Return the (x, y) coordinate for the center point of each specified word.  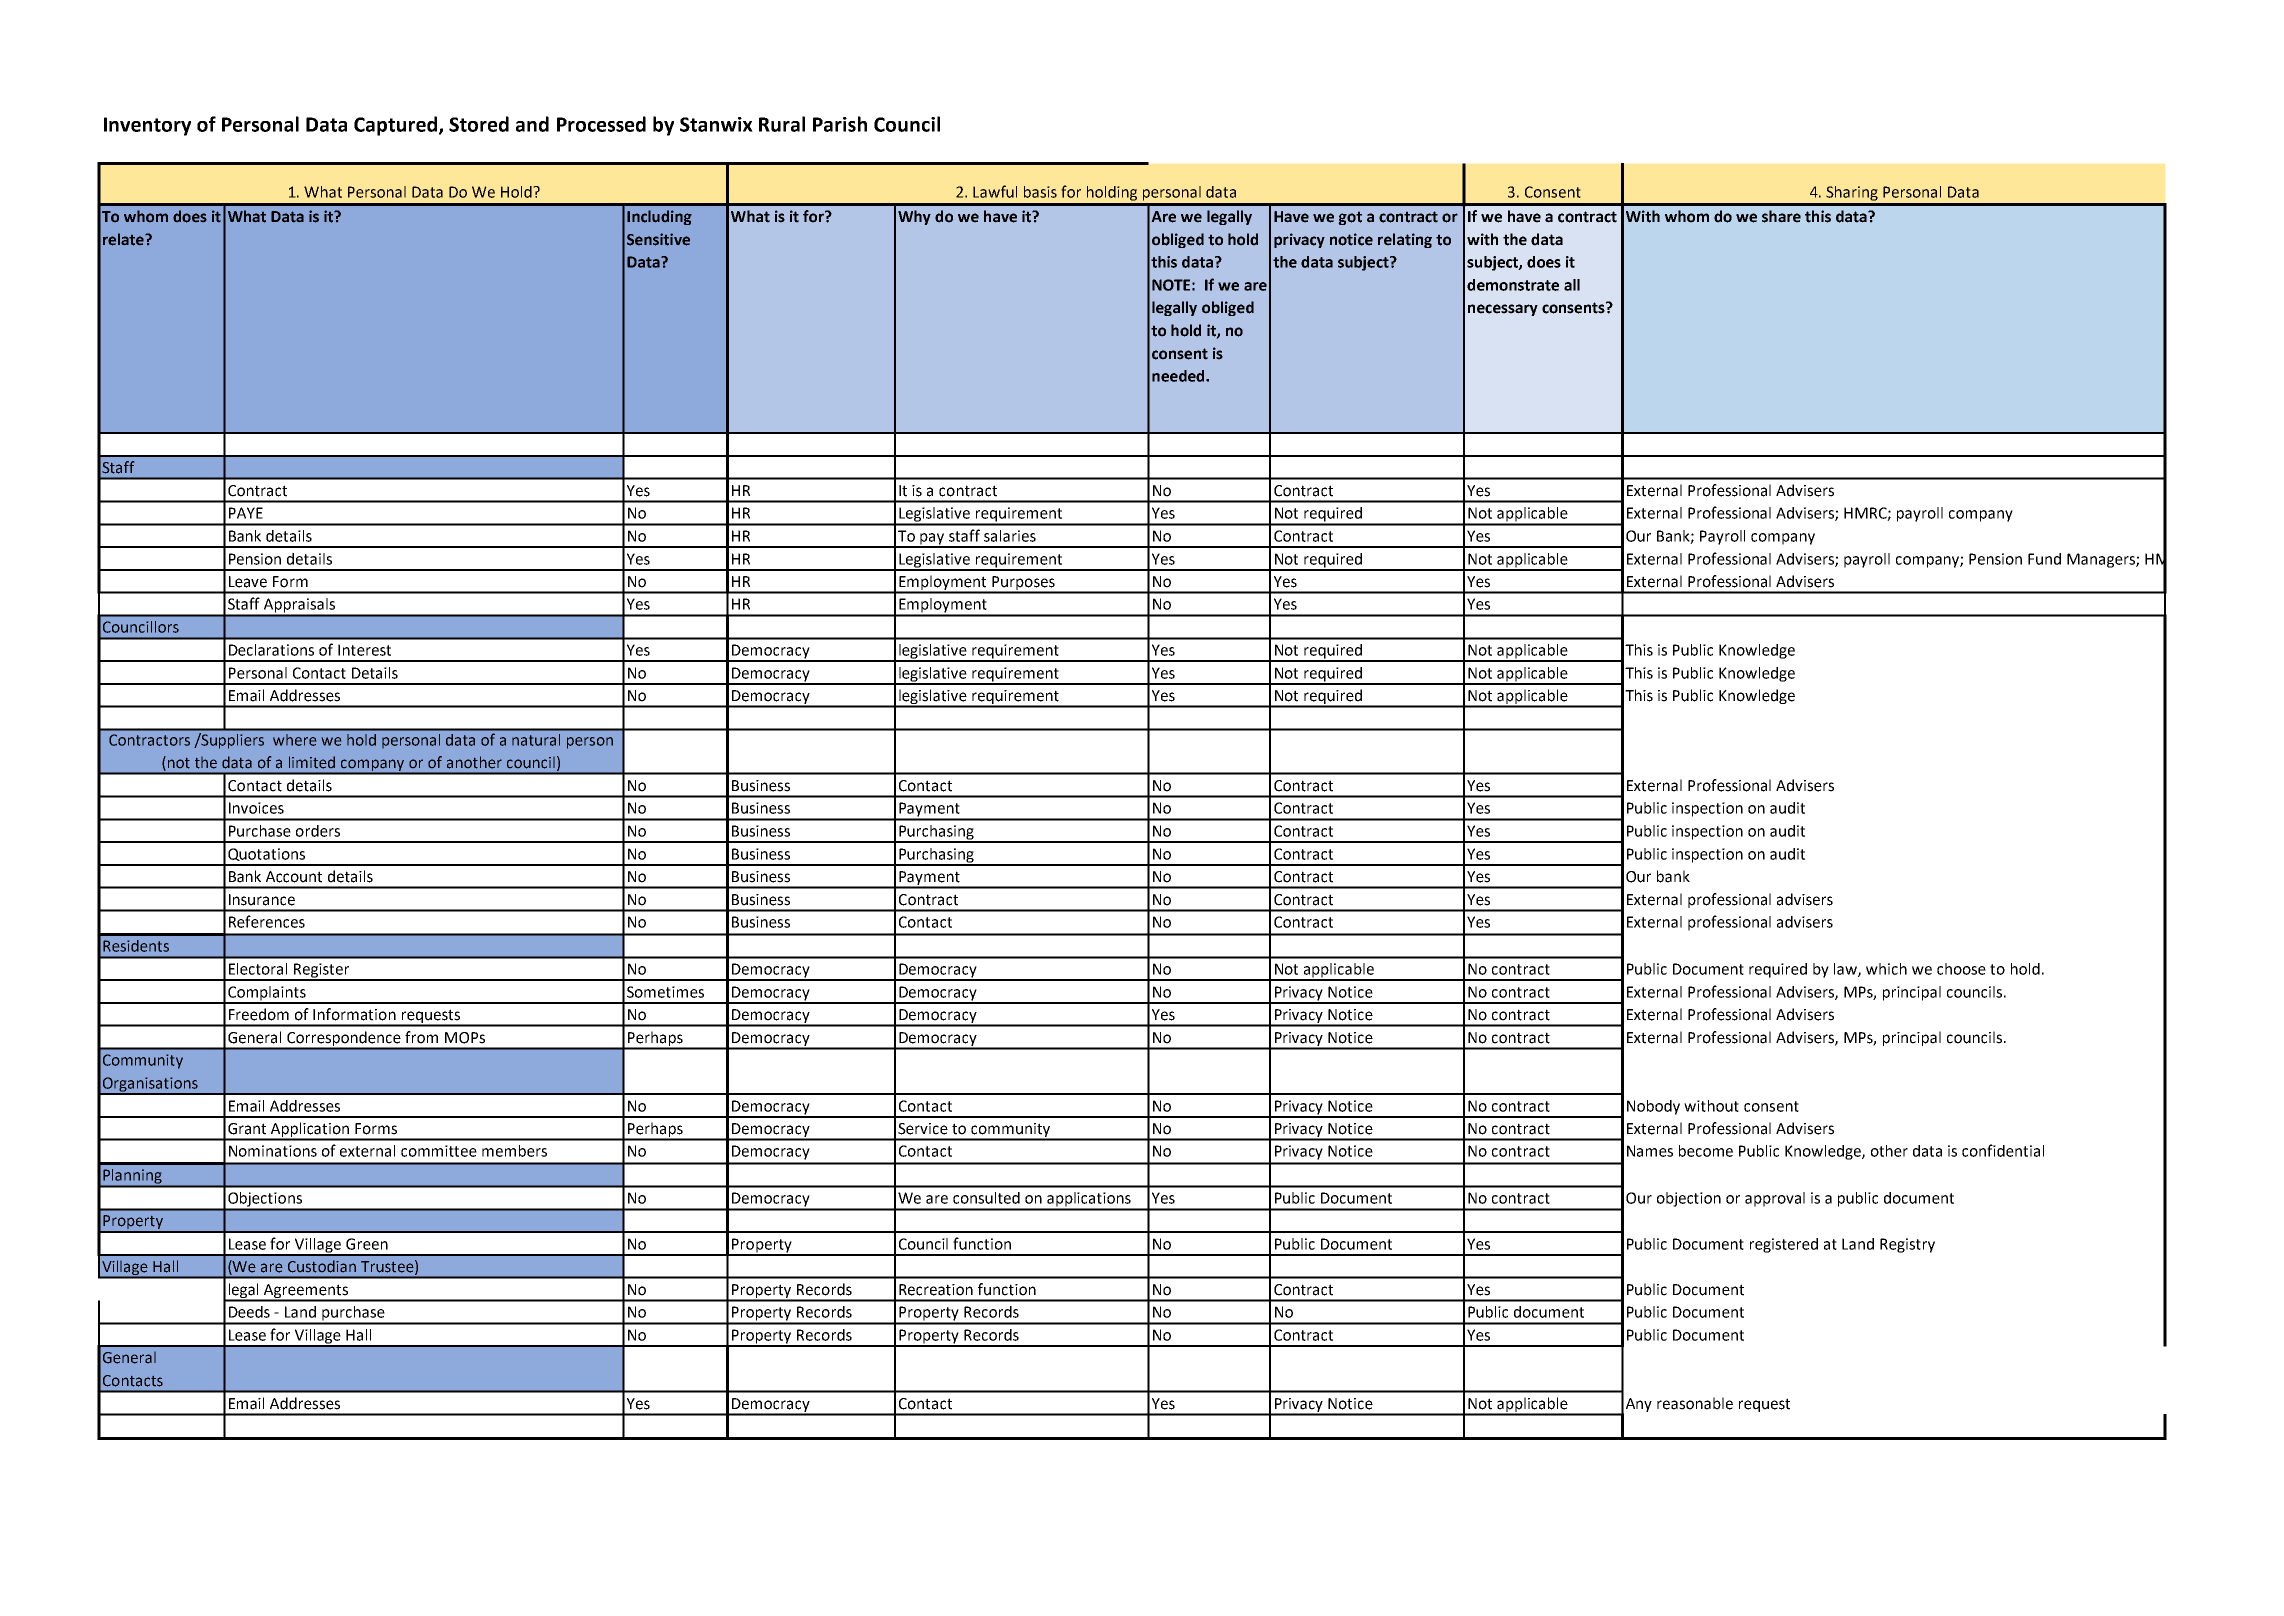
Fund (2044, 559)
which (1886, 969)
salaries (1010, 536)
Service (923, 1129)
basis (1040, 192)
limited (312, 762)
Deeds (249, 1312)
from (421, 1037)
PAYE (246, 513)
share (1781, 216)
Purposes (1023, 584)
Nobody (1653, 1107)
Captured (397, 126)
